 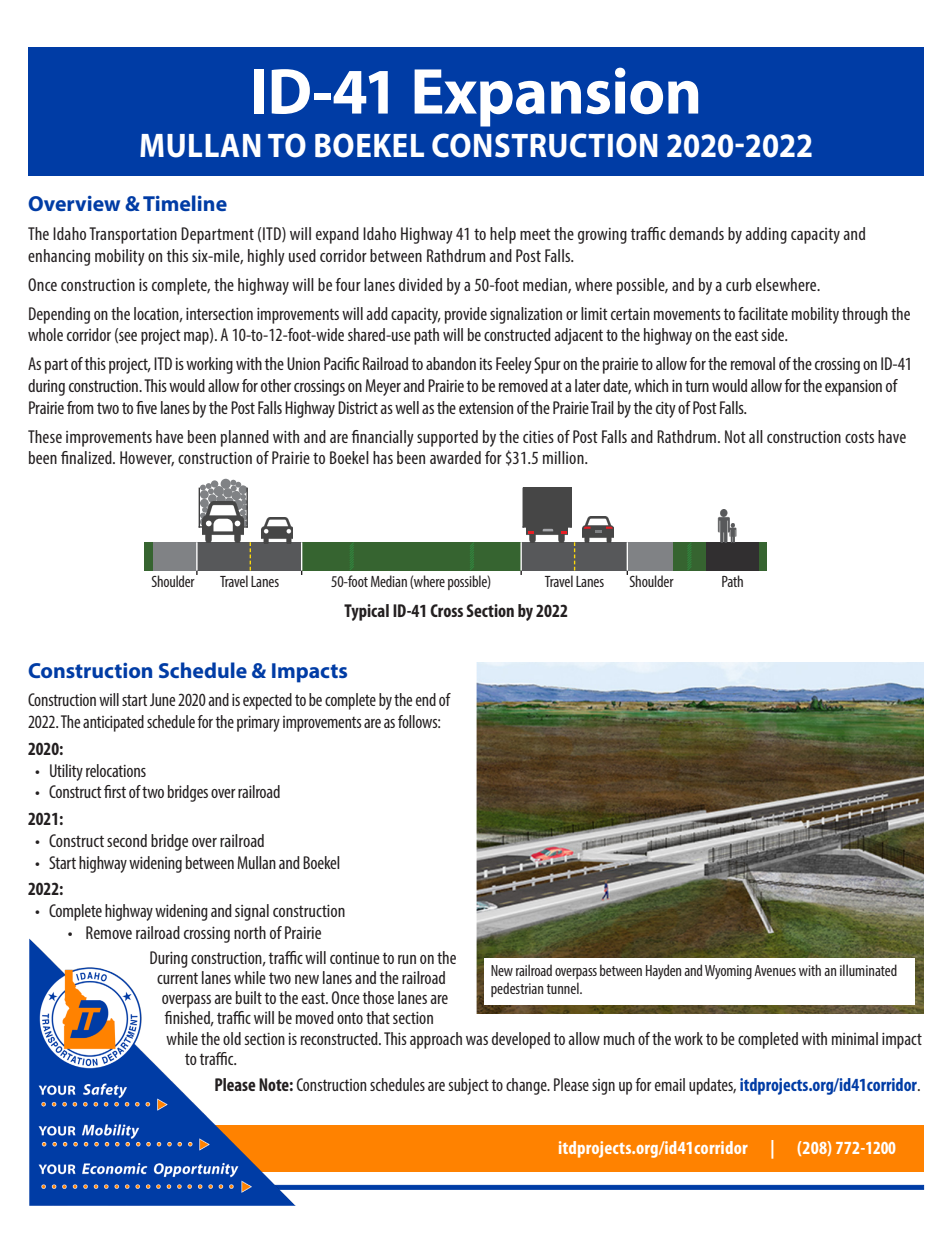 What do you see at coordinates (855, 1038) in the screenshot?
I see `minimal` at bounding box center [855, 1038].
